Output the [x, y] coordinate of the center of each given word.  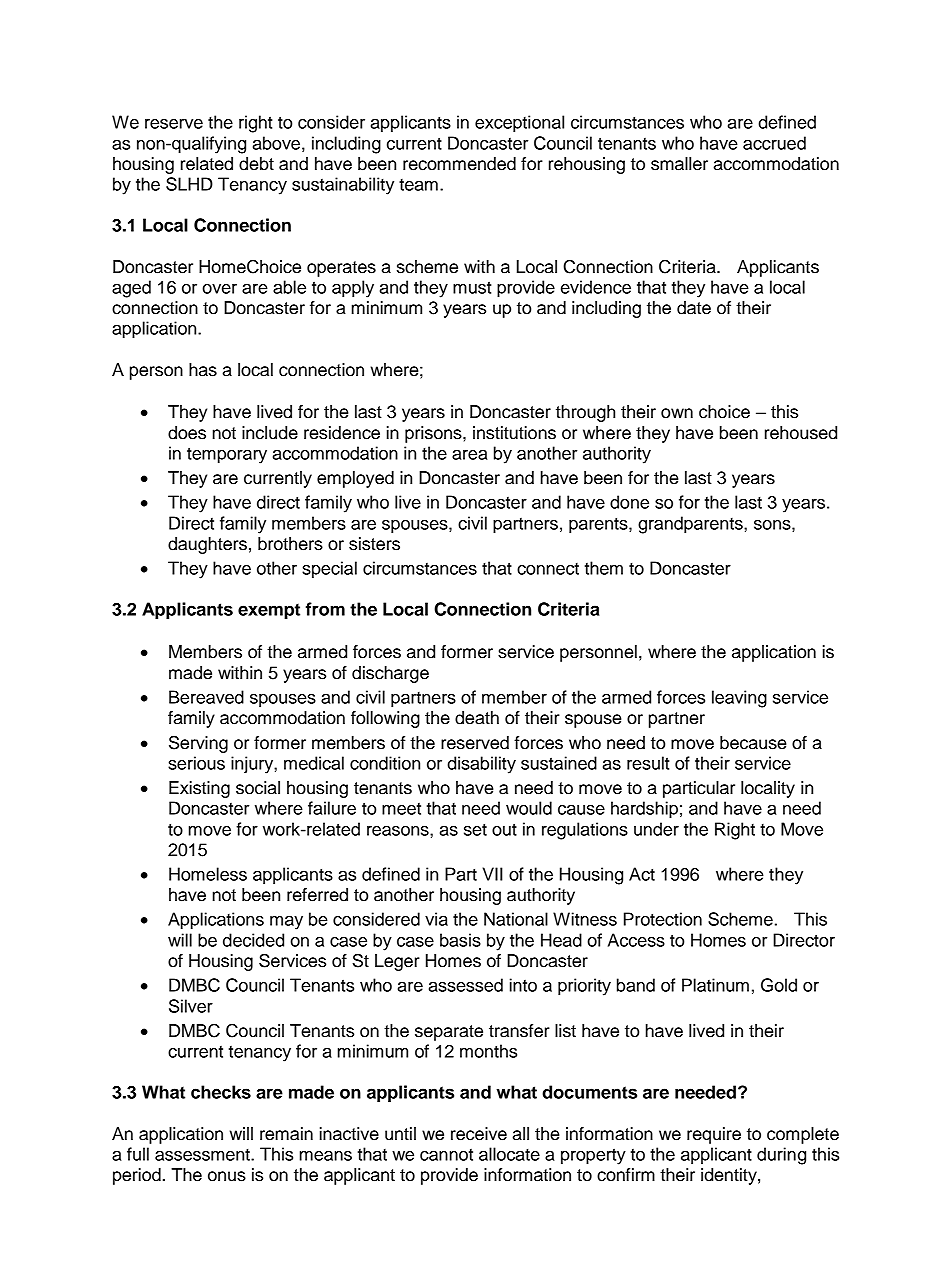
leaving [739, 699]
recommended [459, 164]
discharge [390, 674]
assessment [203, 1155]
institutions [514, 433]
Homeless [208, 874]
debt [256, 164]
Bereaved [206, 697]
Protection [663, 919]
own [677, 413]
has [203, 370]
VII [493, 874]
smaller [679, 164]
